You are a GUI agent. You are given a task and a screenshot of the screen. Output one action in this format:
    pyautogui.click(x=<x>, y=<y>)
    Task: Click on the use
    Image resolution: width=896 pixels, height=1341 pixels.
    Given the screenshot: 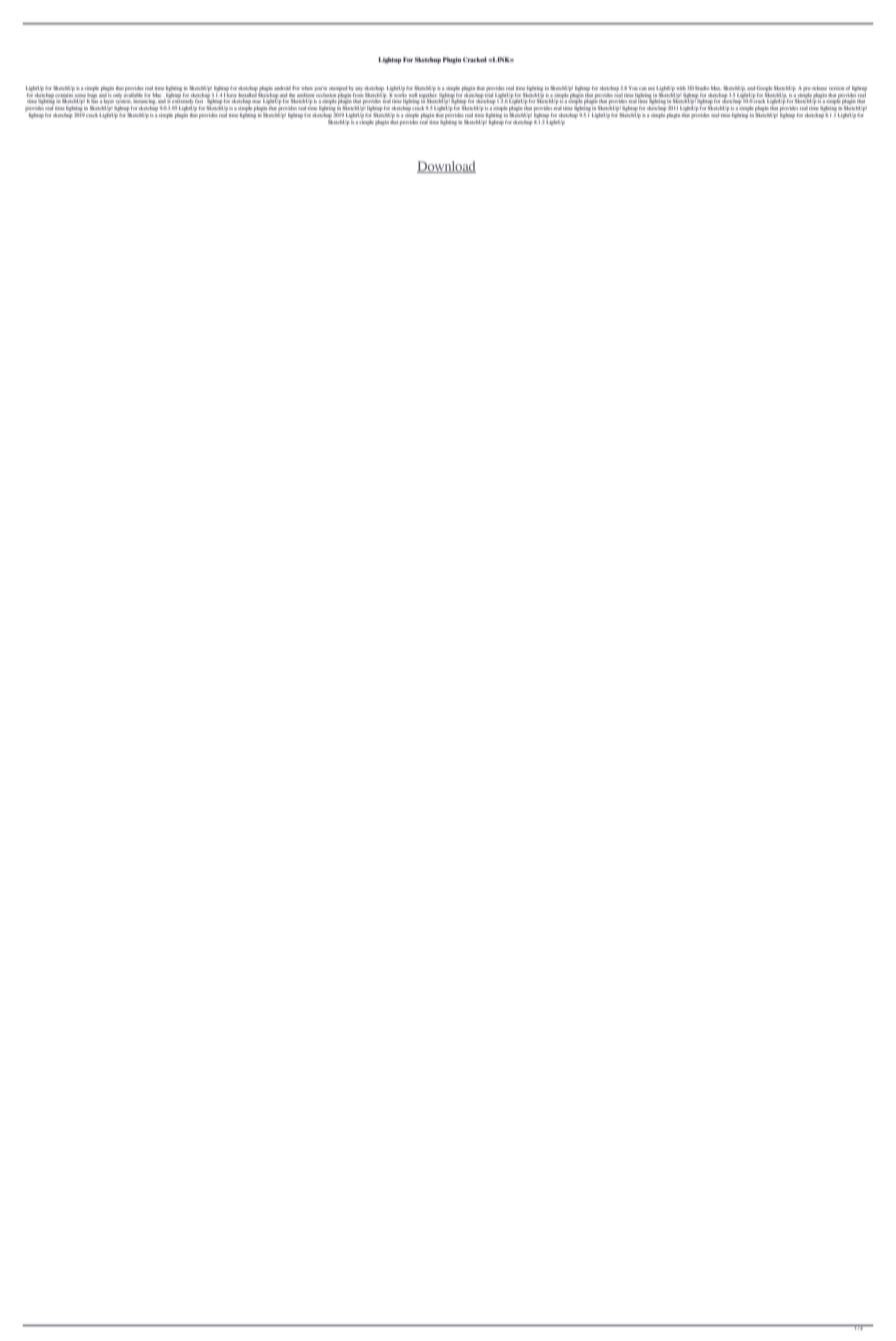 What is the action you would take?
    pyautogui.click(x=651, y=88)
